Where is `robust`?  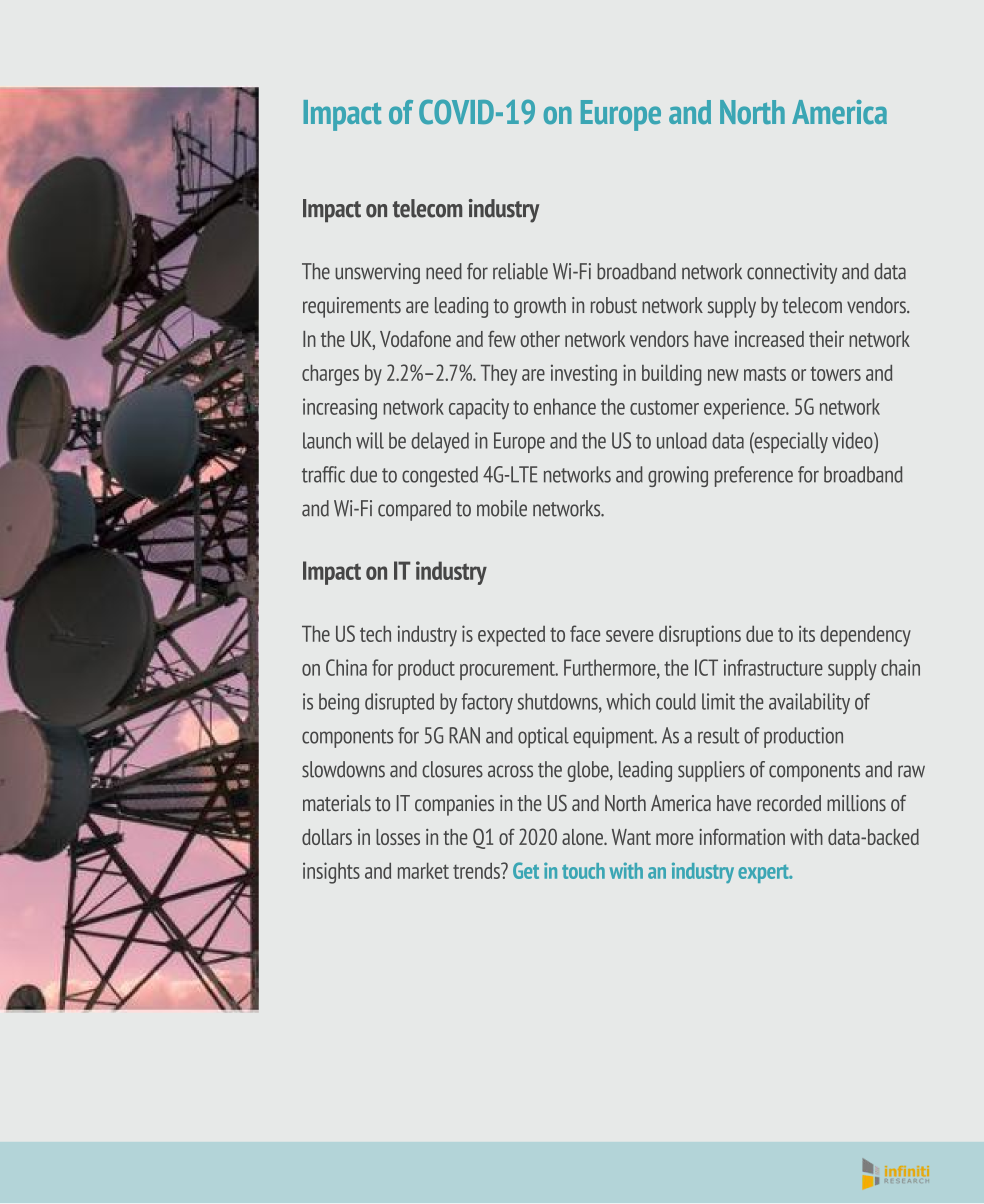
robust is located at coordinates (614, 305).
